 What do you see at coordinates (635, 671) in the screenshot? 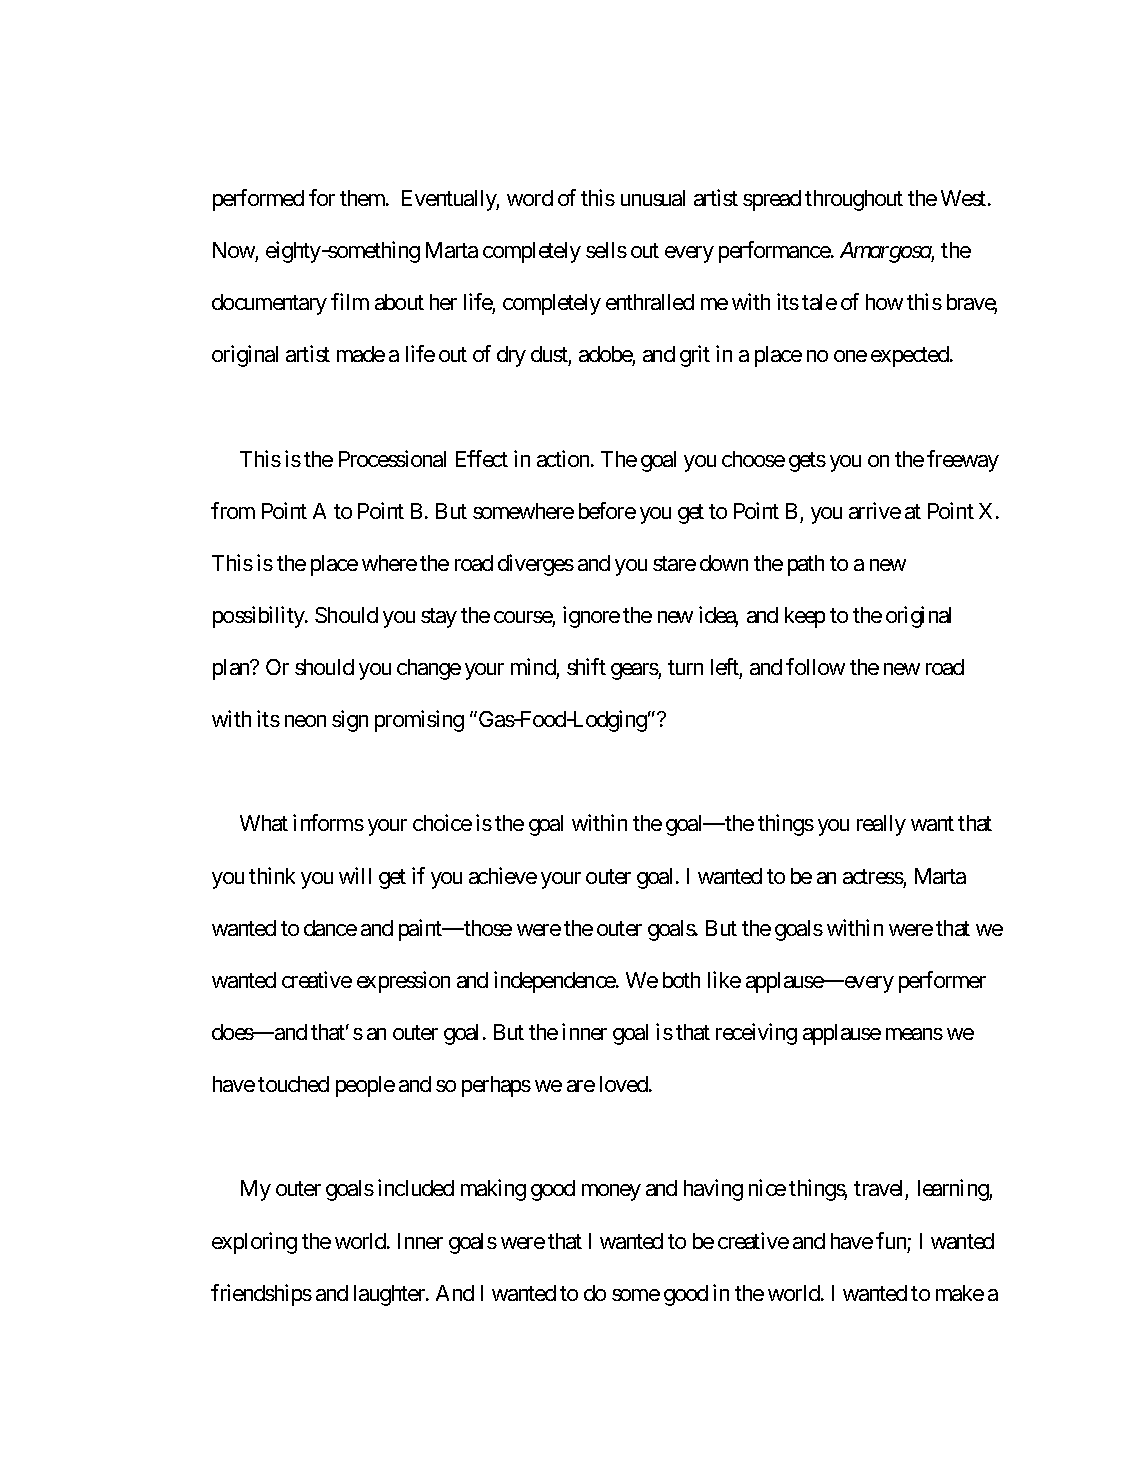
I see `gears` at bounding box center [635, 671].
